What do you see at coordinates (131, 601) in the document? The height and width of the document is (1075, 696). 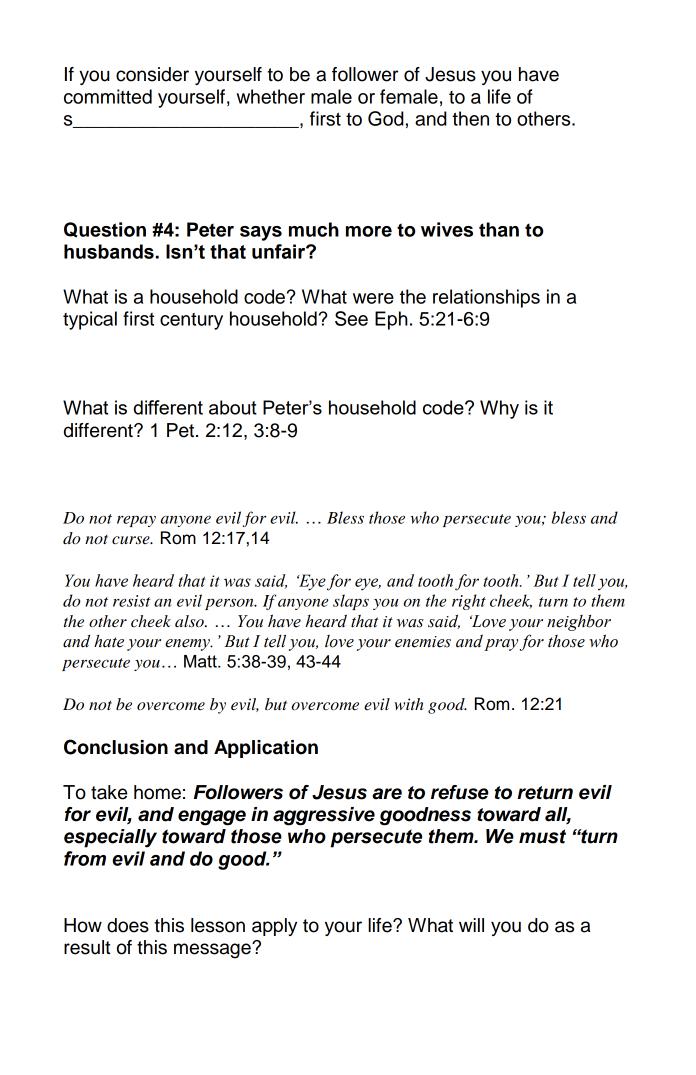 I see `resist` at bounding box center [131, 601].
